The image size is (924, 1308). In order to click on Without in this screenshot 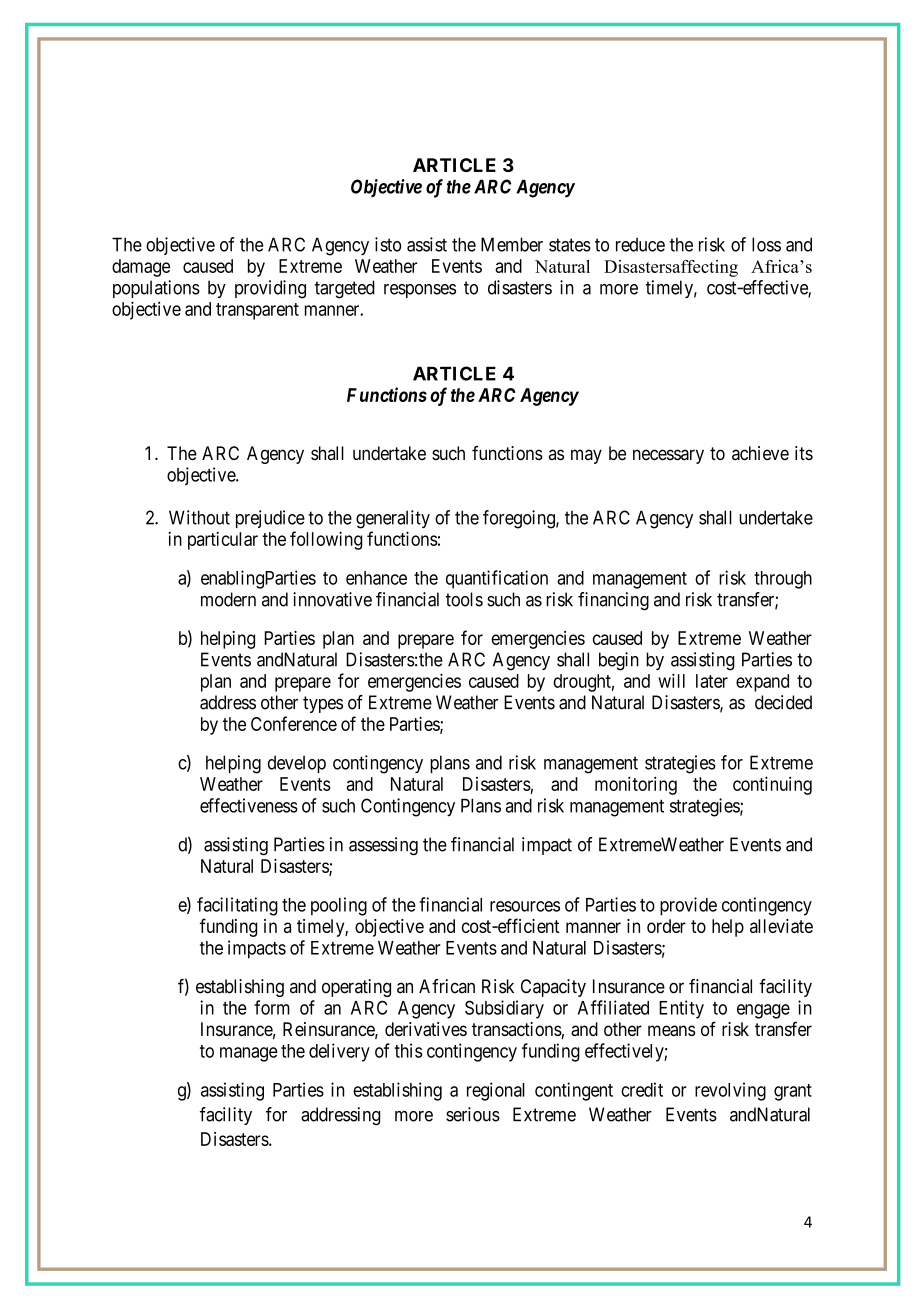, I will do `click(199, 517)`.
